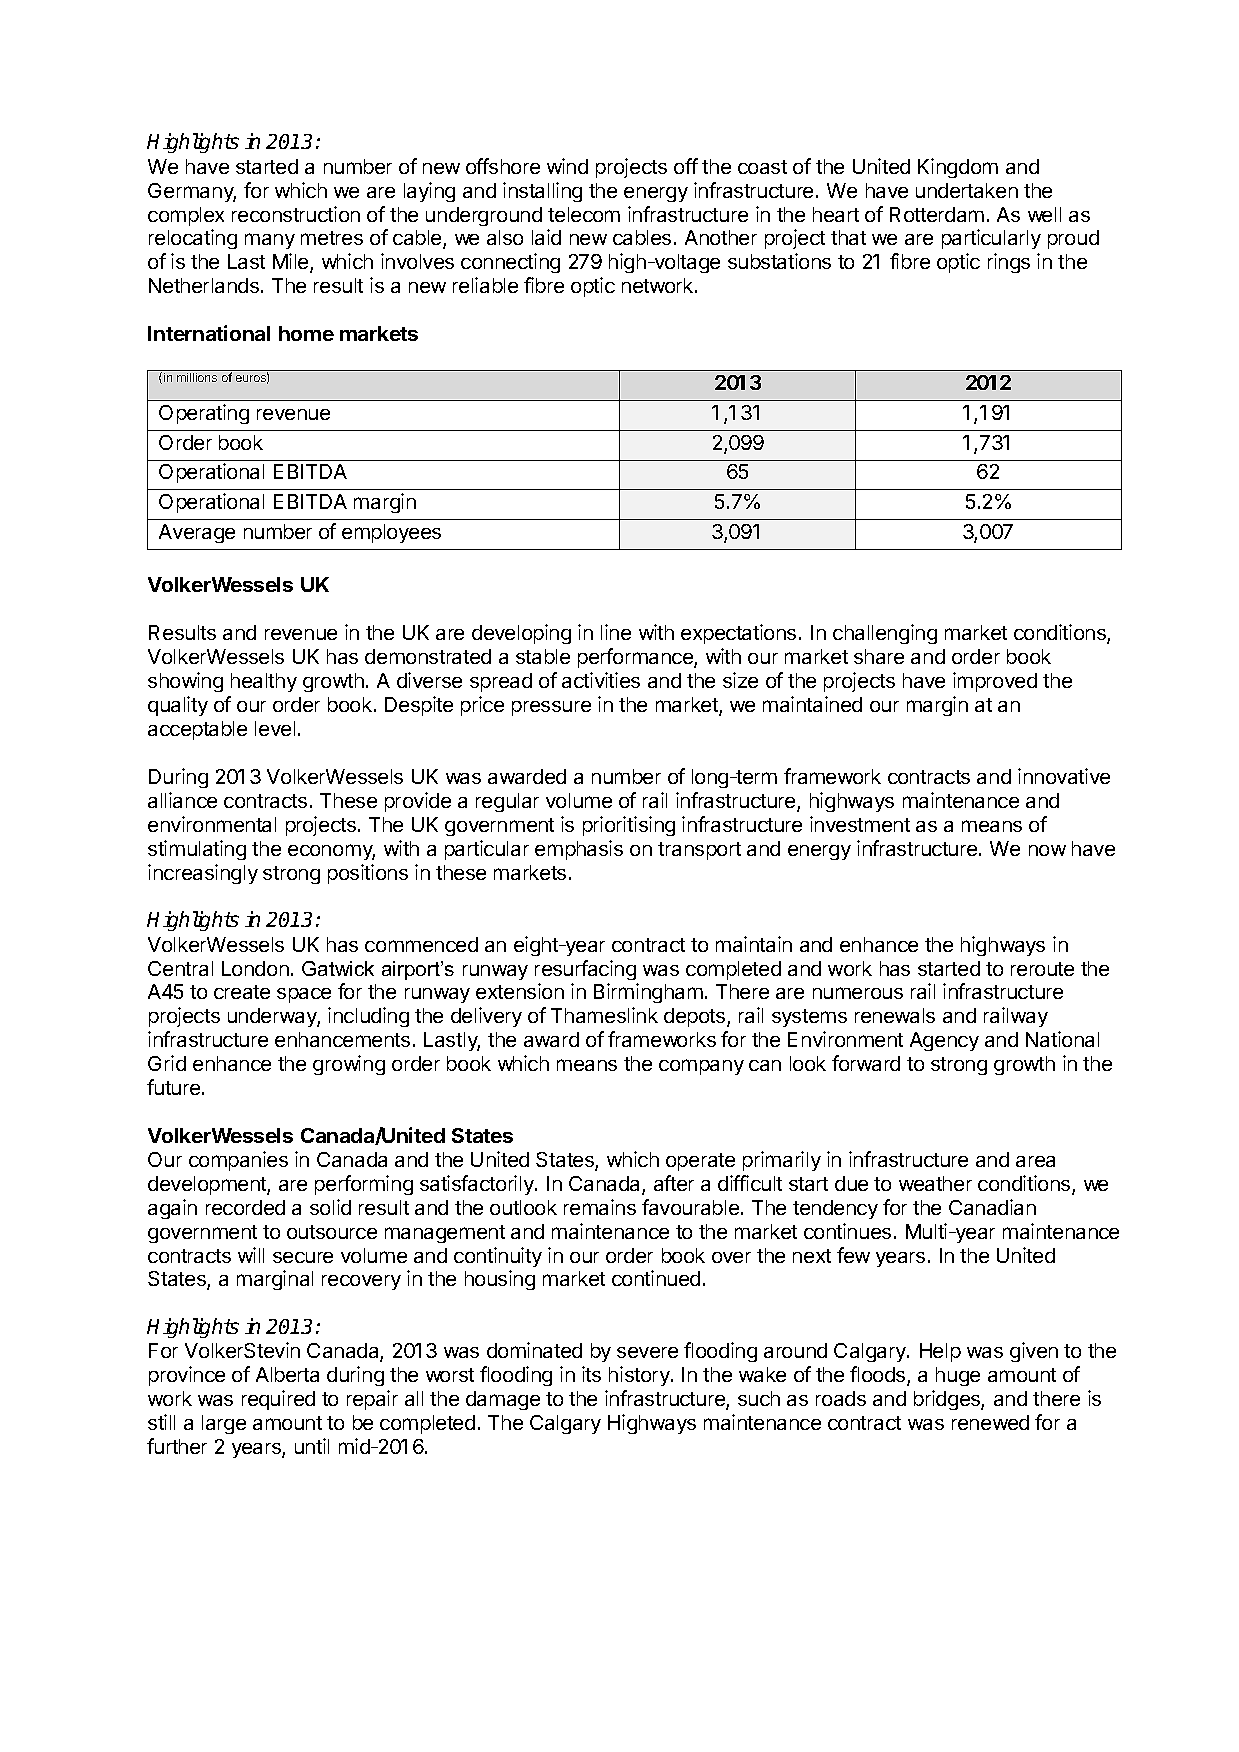 This screenshot has width=1239, height=1752. What do you see at coordinates (264, 682) in the screenshot?
I see `healthy` at bounding box center [264, 682].
